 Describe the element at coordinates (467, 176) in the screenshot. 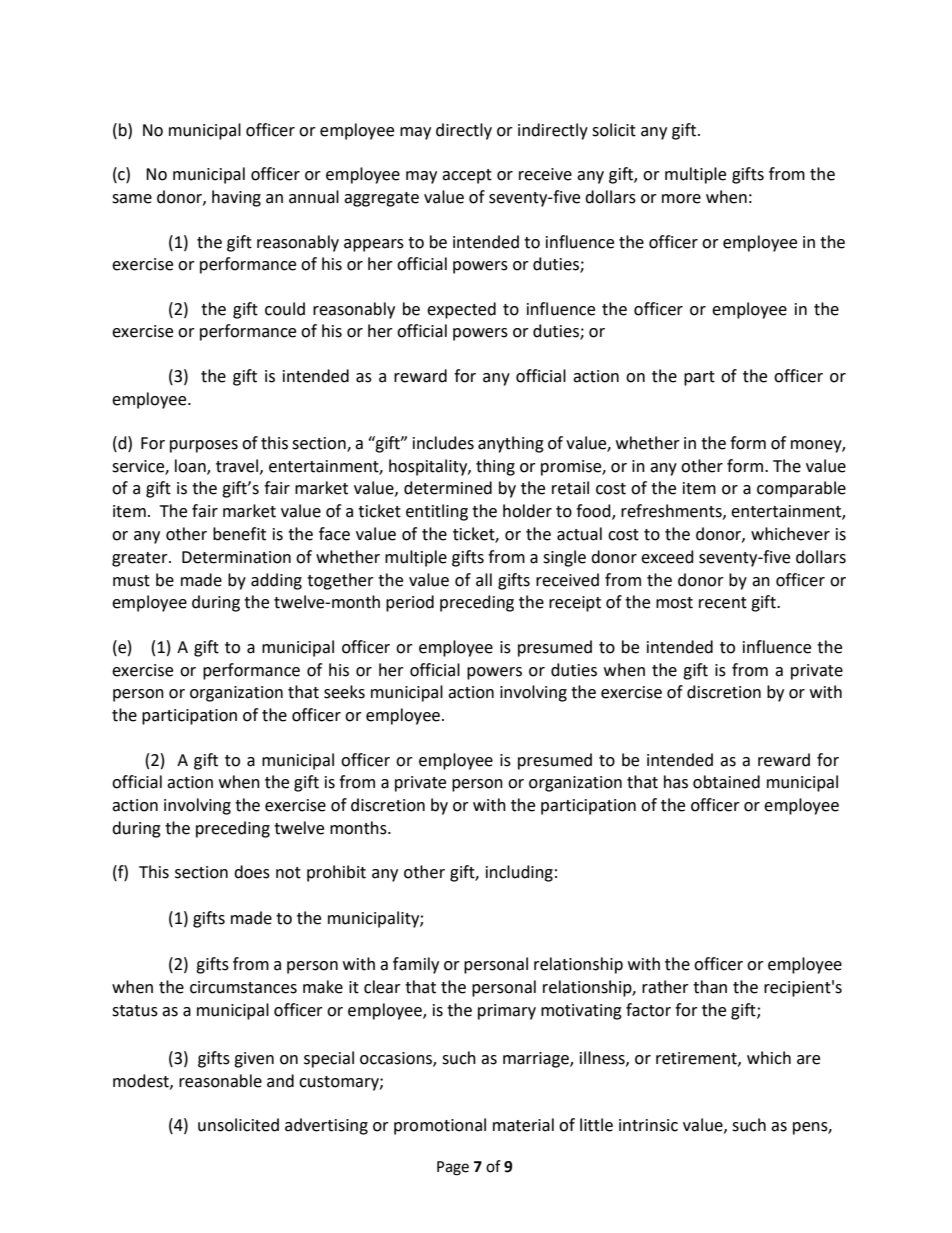

I see `accept` at that location.
